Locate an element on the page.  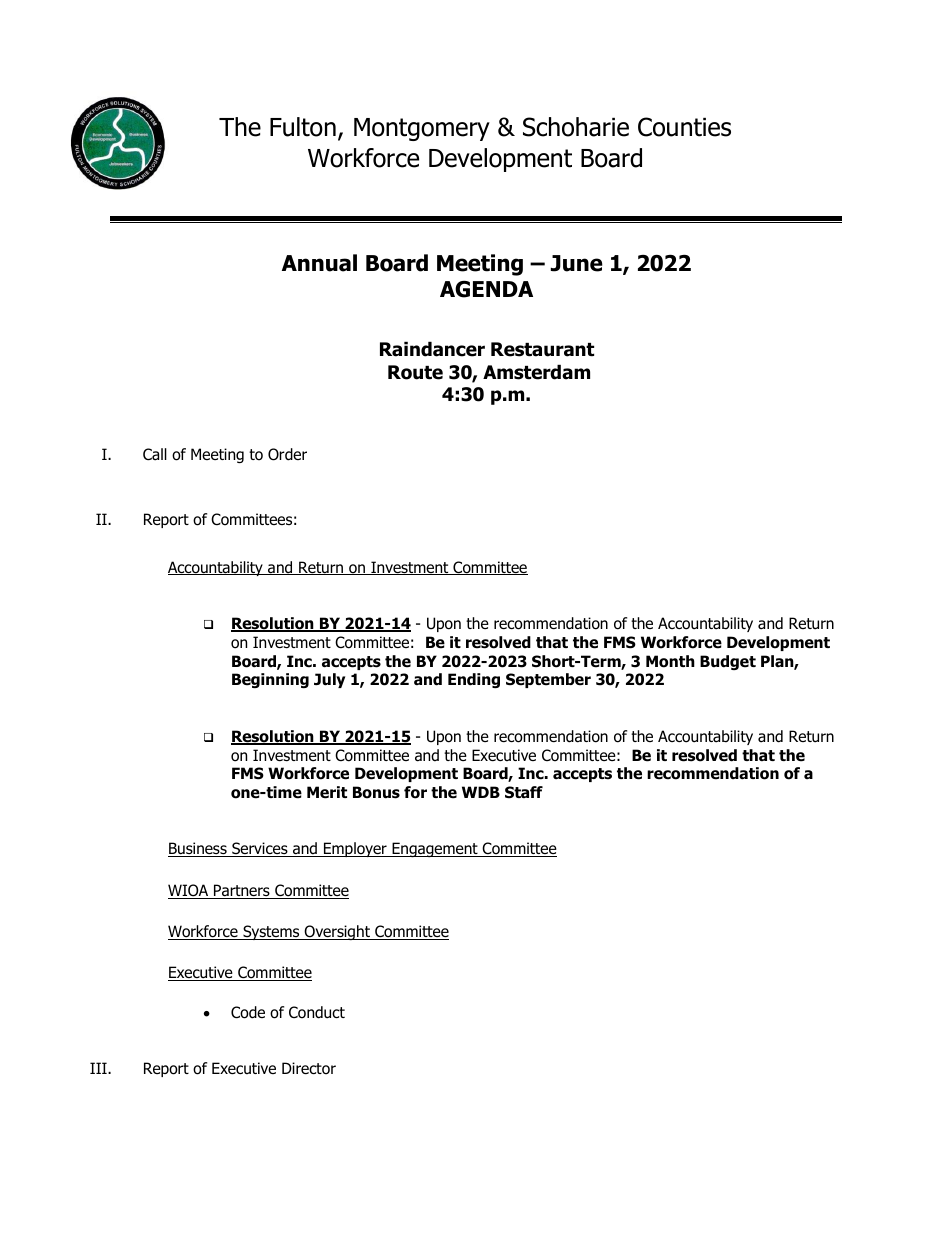
Code is located at coordinates (248, 1012).
